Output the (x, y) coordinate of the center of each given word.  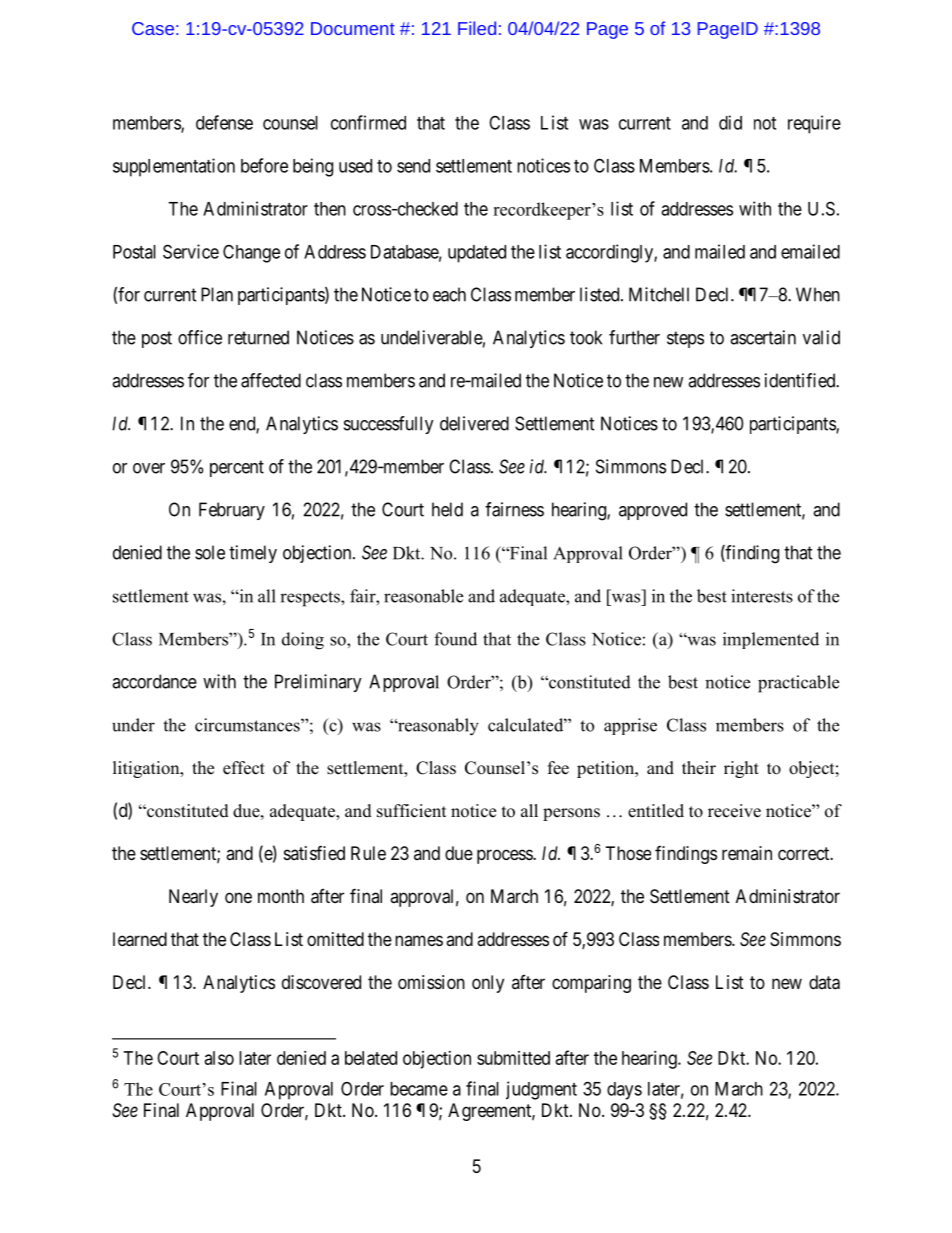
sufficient (411, 811)
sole (210, 552)
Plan (217, 294)
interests (762, 596)
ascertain (763, 337)
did (730, 122)
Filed (477, 28)
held (447, 509)
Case (153, 28)
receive (734, 811)
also (219, 1058)
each (449, 294)
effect (244, 768)
